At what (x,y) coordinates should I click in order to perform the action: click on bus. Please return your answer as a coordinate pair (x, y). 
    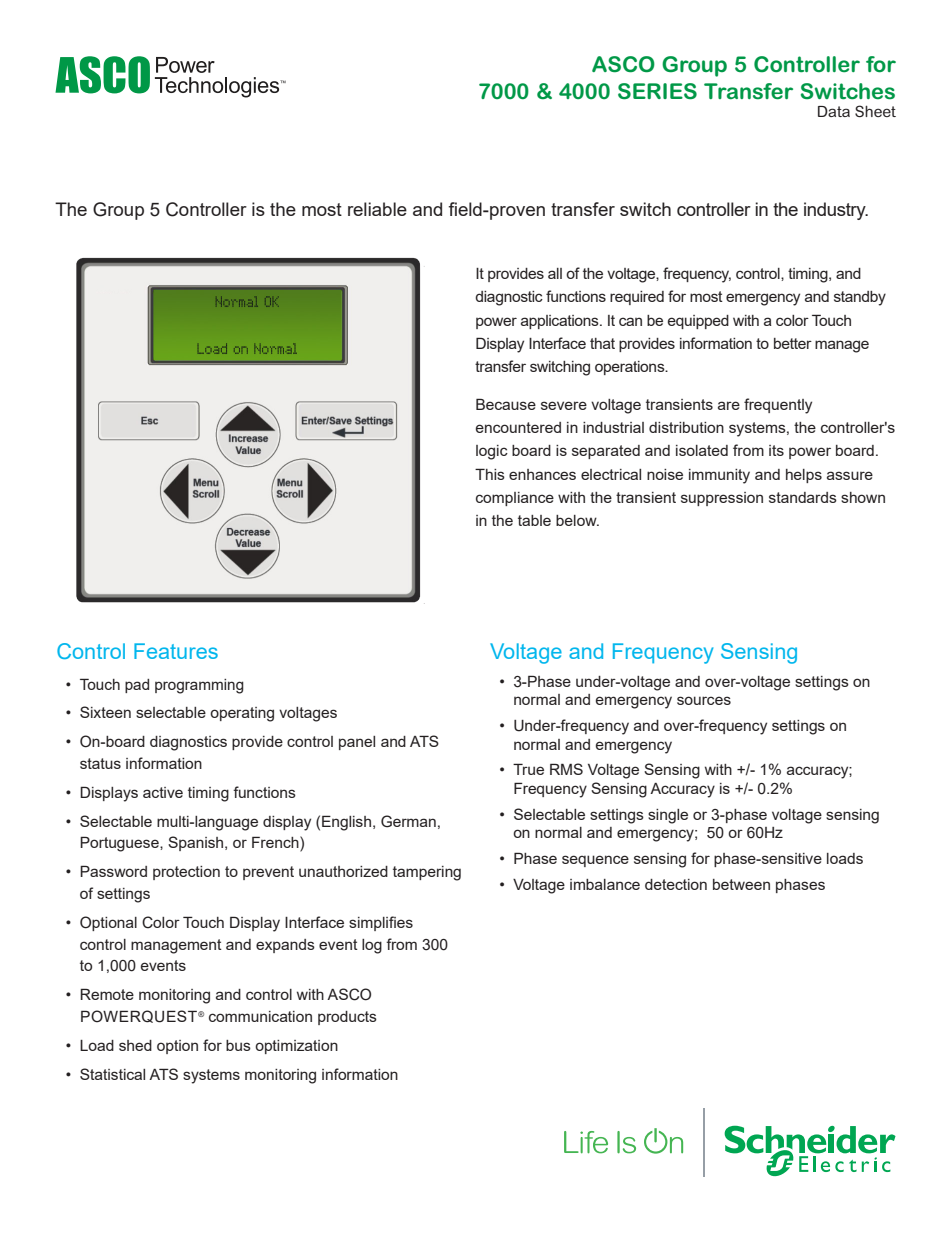
    Looking at the image, I should click on (238, 1045).
